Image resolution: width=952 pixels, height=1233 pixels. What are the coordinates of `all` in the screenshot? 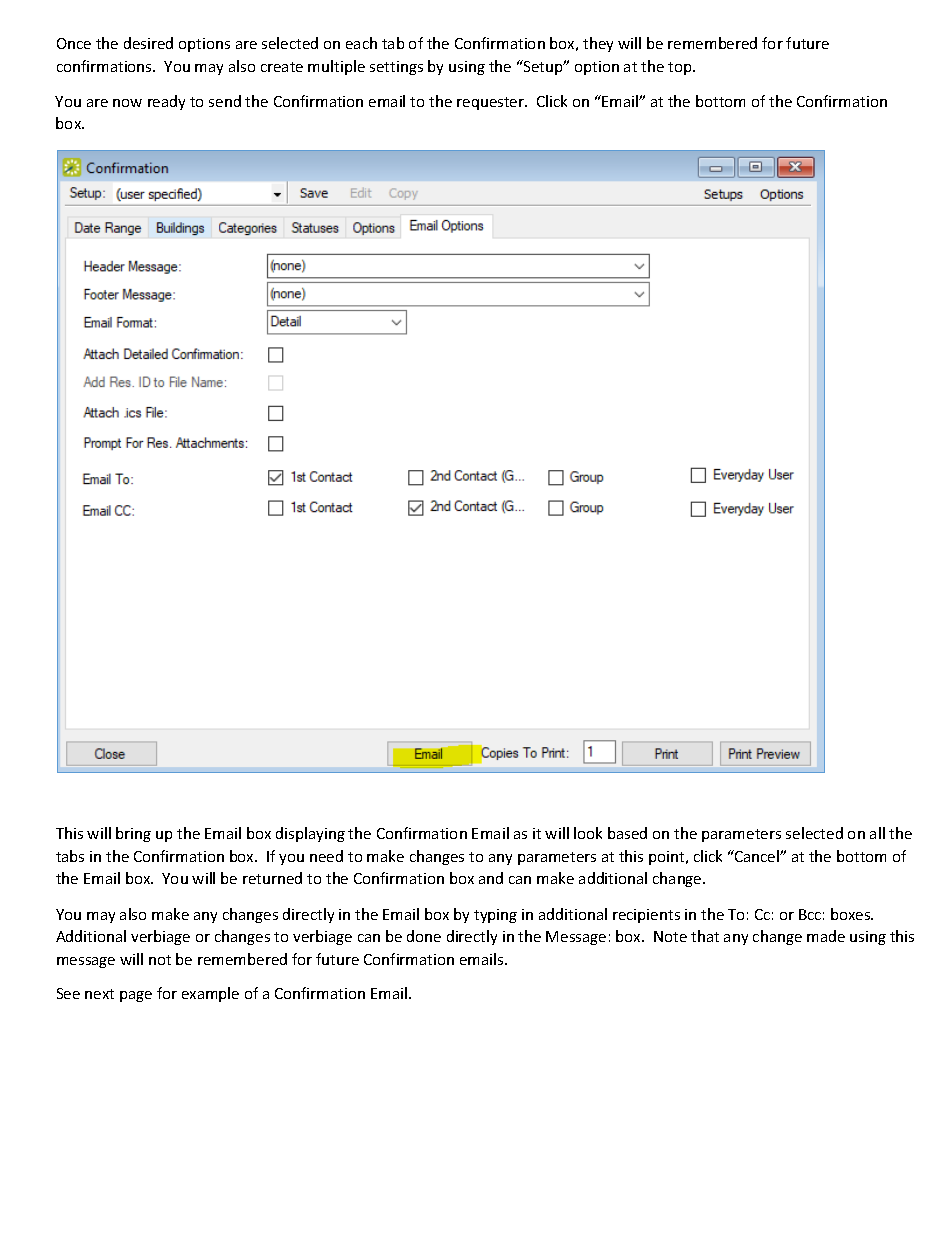 It's located at (877, 833).
